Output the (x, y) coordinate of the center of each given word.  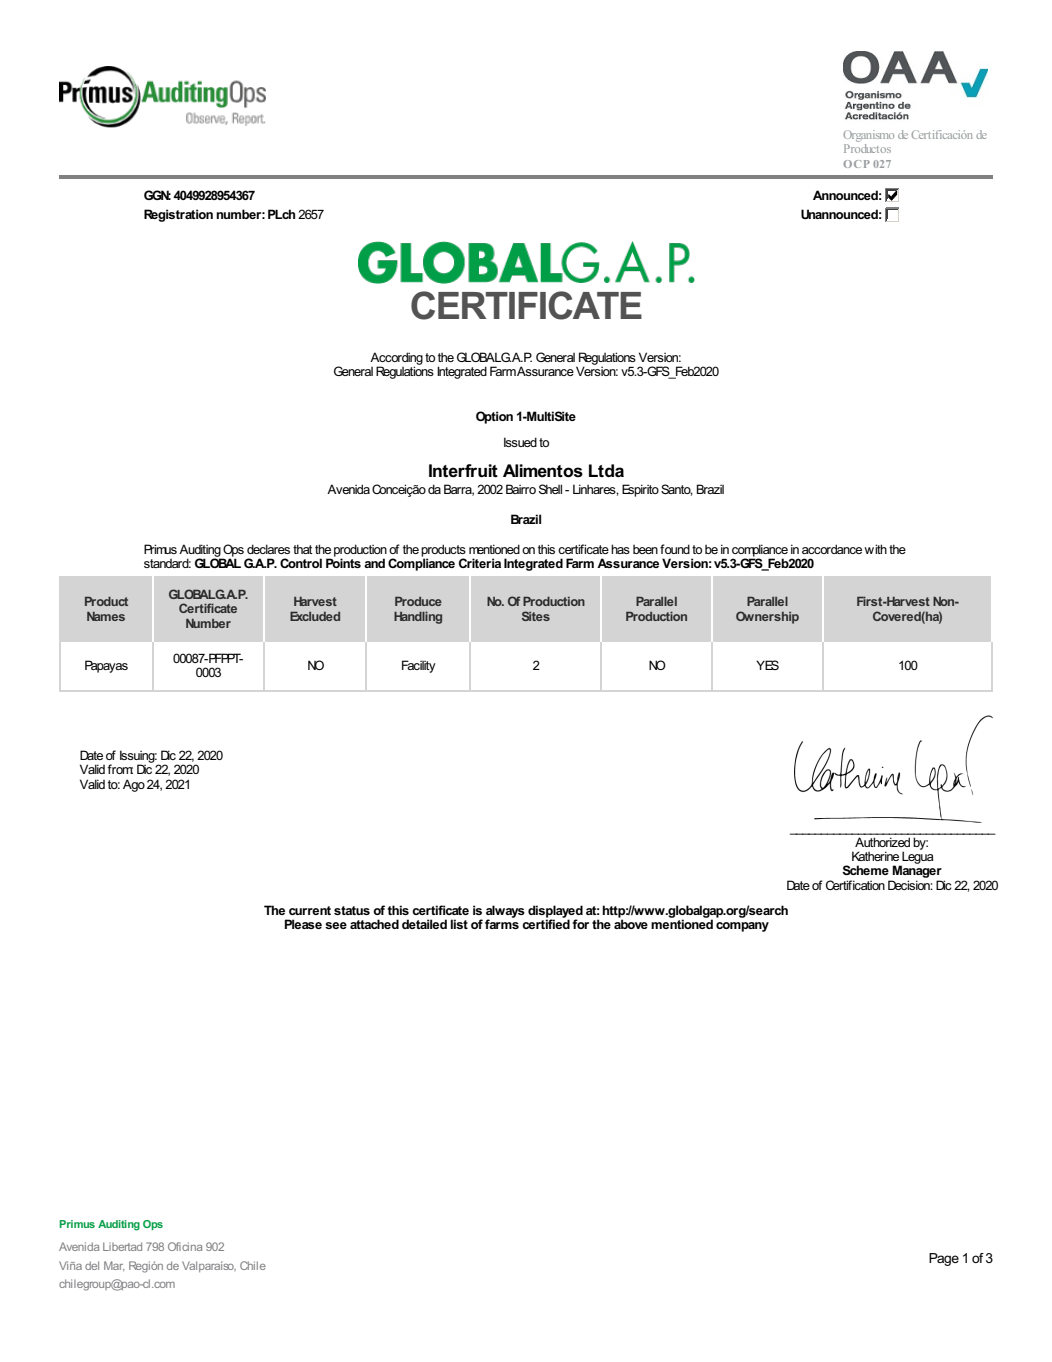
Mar (114, 1266)
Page (944, 1259)
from (120, 769)
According (396, 359)
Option (494, 417)
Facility (419, 666)
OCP (856, 164)
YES (767, 665)
